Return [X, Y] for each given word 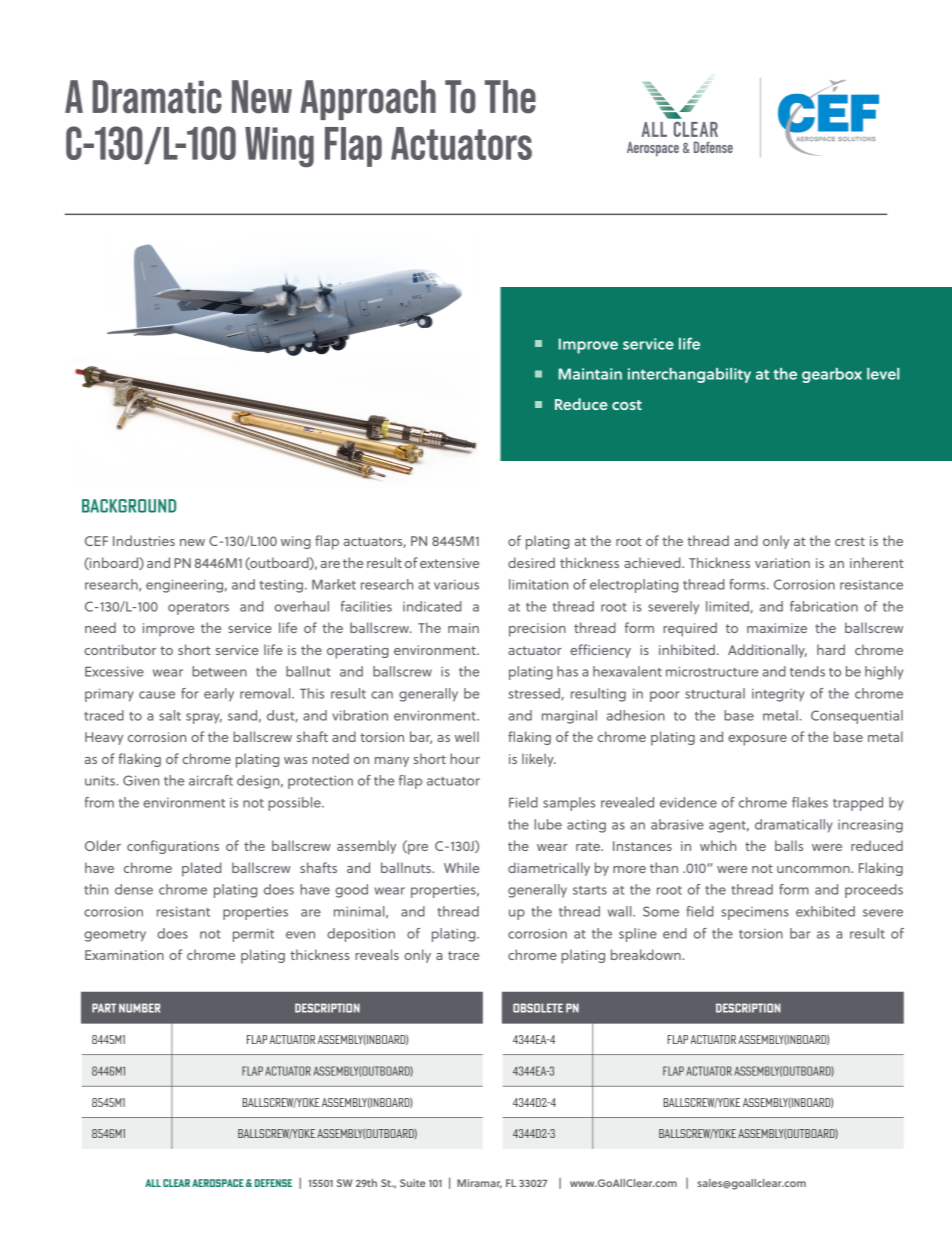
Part [104, 1008]
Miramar [479, 1184]
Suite [413, 1183]
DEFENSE [273, 1183]
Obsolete [538, 1008]
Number [139, 1008]
